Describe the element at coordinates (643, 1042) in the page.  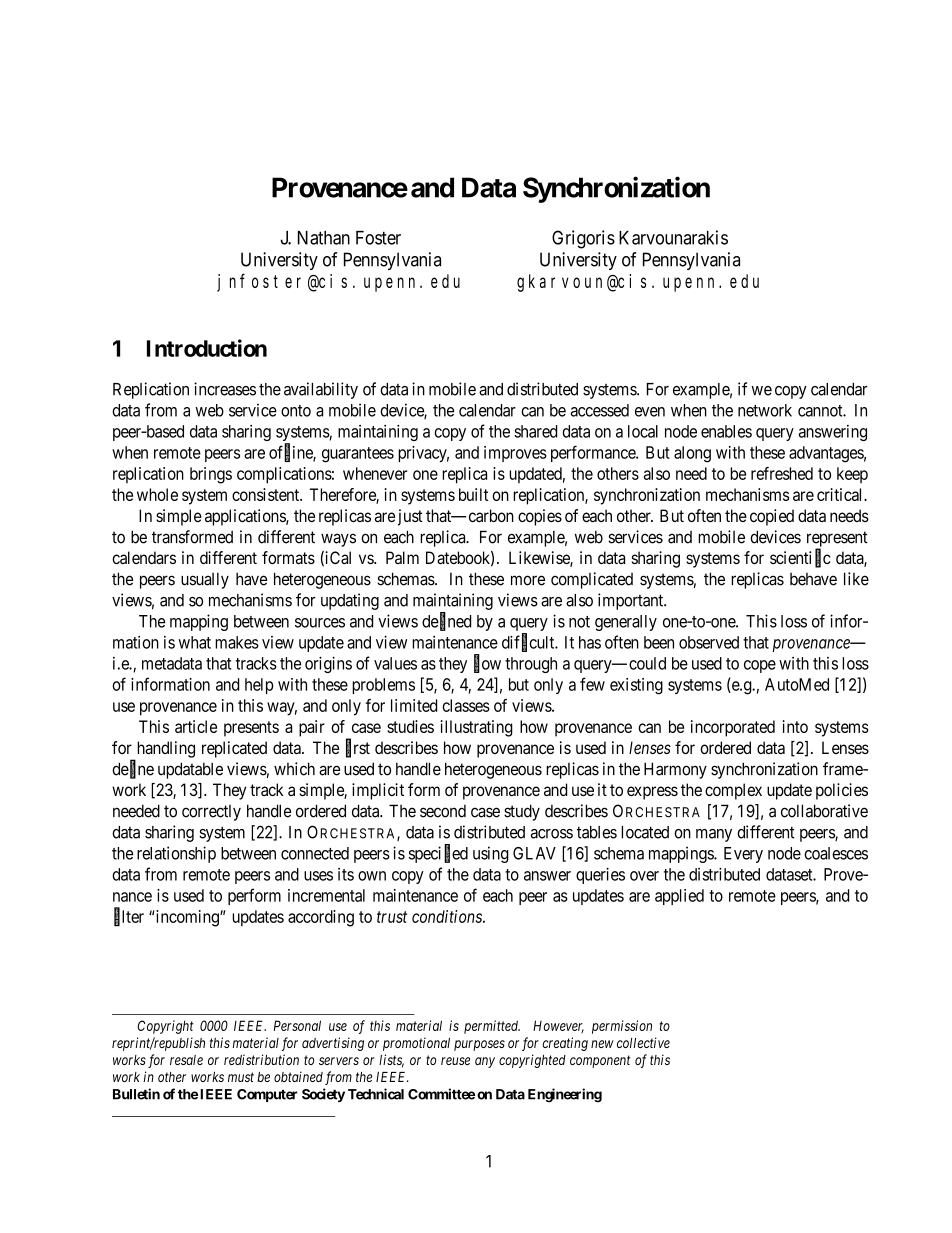
I see `collective` at that location.
